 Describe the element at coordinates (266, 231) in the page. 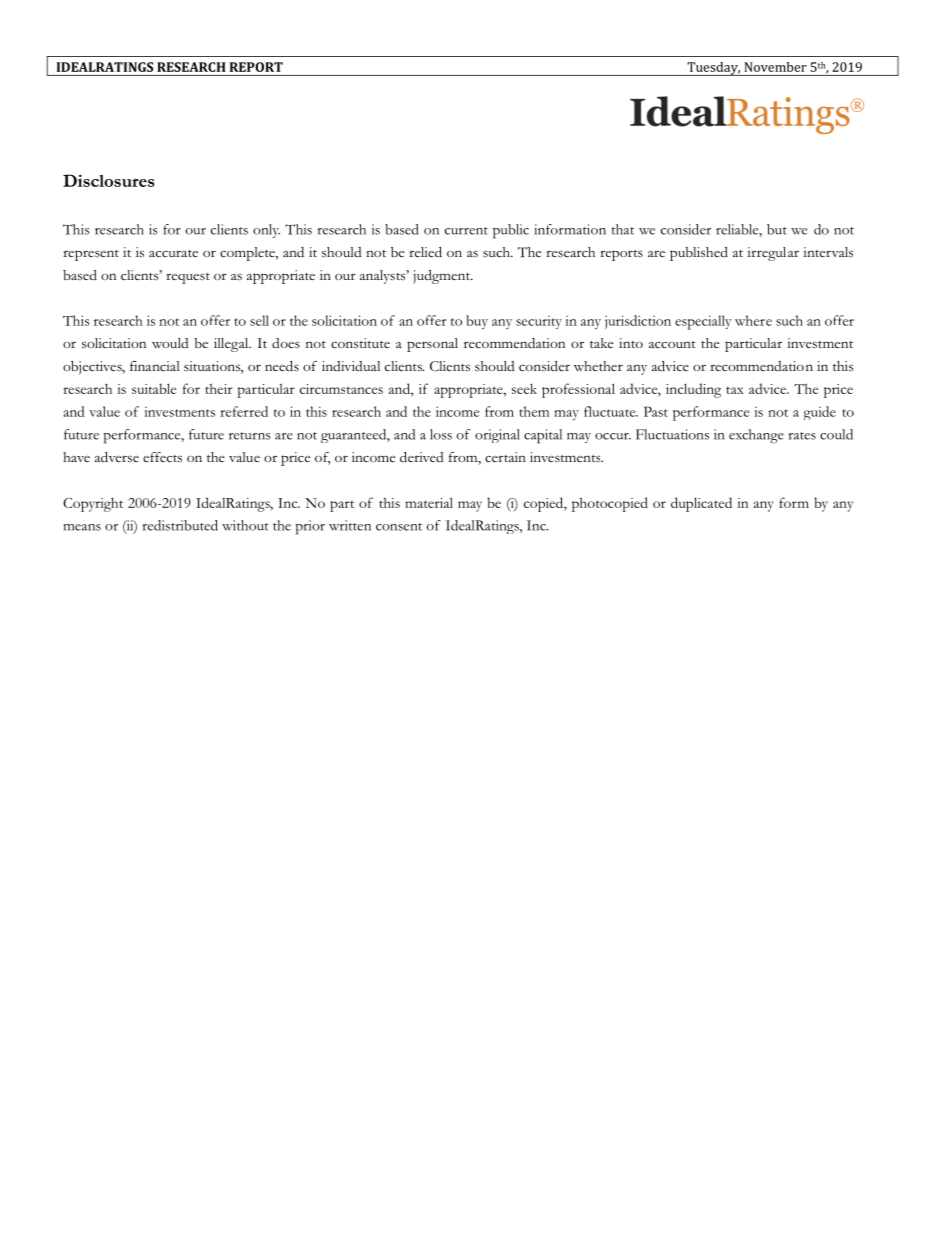

I see `only` at that location.
